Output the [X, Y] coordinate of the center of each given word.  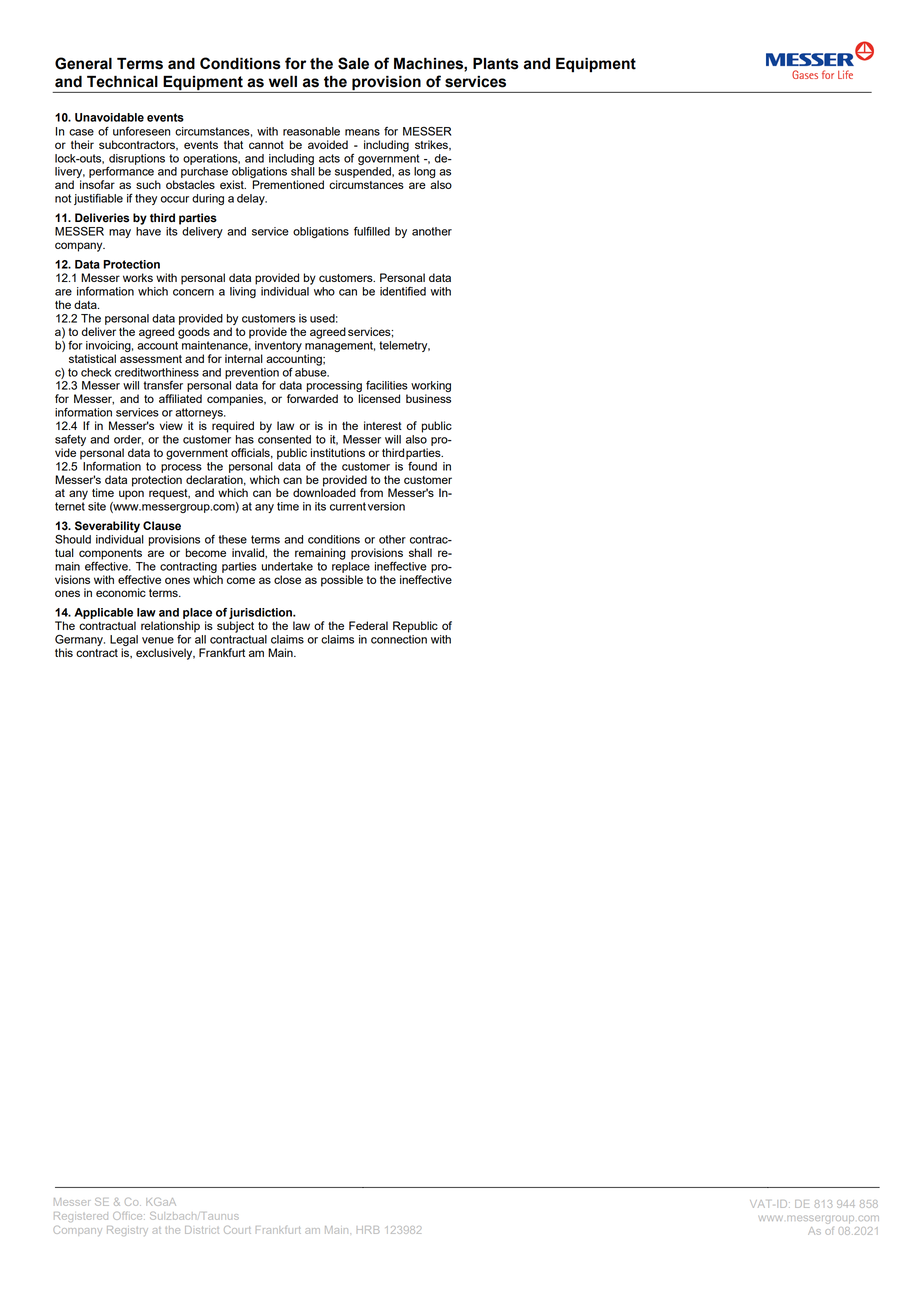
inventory [278, 346]
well [283, 81]
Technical [122, 81]
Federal [368, 625]
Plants [496, 64]
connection [399, 639]
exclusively [165, 654]
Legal [124, 642]
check [96, 372]
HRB [368, 1230]
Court [237, 1230]
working [431, 388]
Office [129, 1216]
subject [235, 627]
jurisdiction [261, 613]
